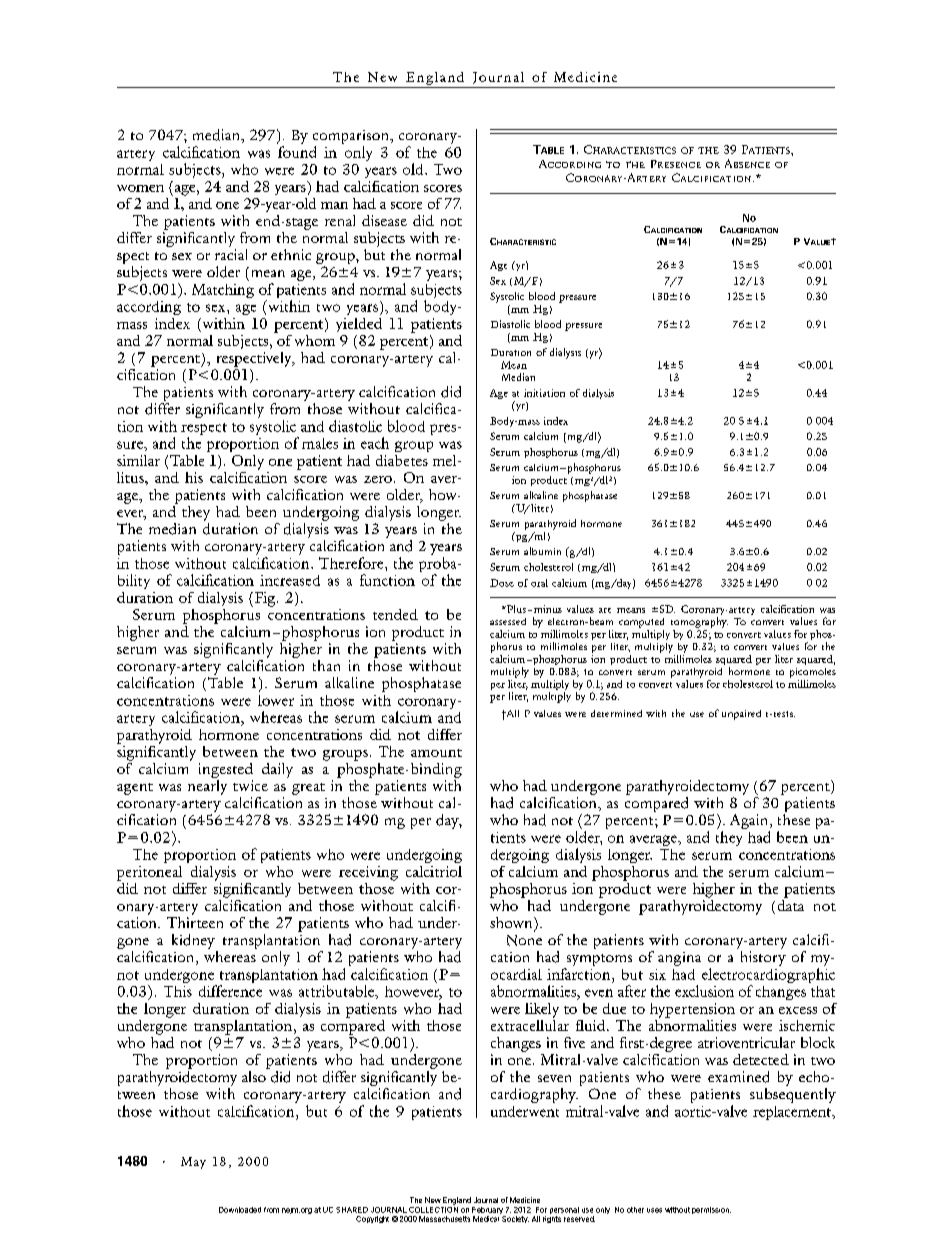 Image resolution: width=952 pixels, height=1233 pixels. I want to click on shown, so click(512, 924).
